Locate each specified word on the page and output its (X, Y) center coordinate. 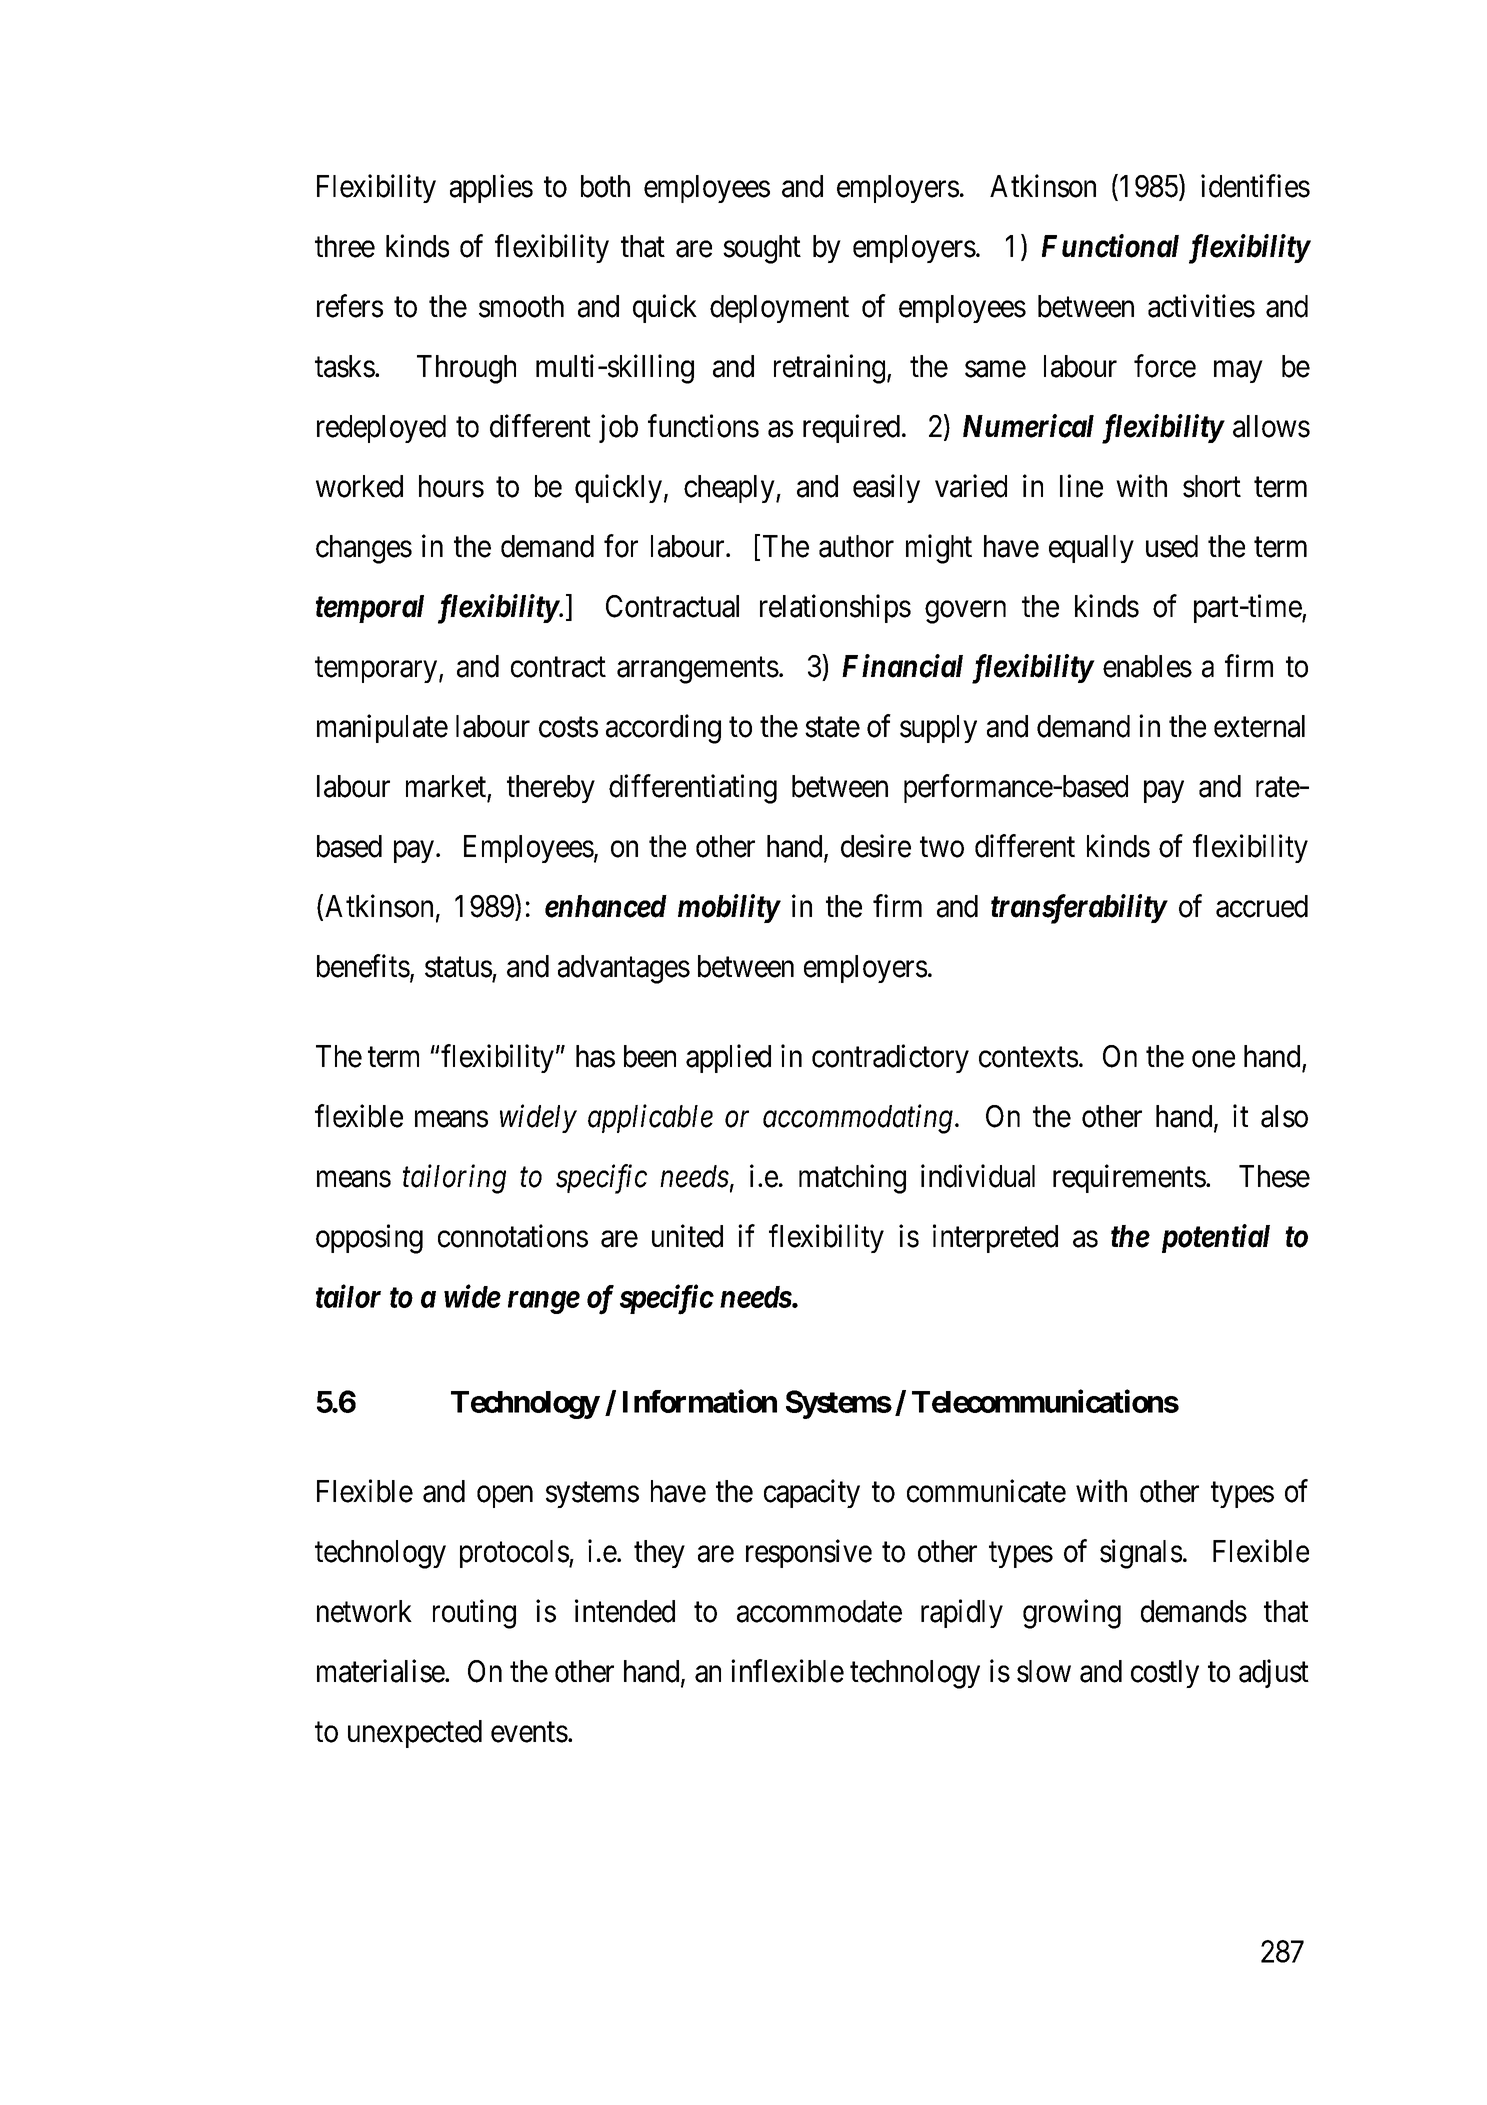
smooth (521, 306)
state (832, 727)
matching (852, 1179)
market (446, 786)
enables (1147, 666)
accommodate (819, 1611)
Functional (1110, 246)
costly (1165, 1674)
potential (1216, 1238)
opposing (369, 1239)
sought (762, 249)
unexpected (415, 1734)
